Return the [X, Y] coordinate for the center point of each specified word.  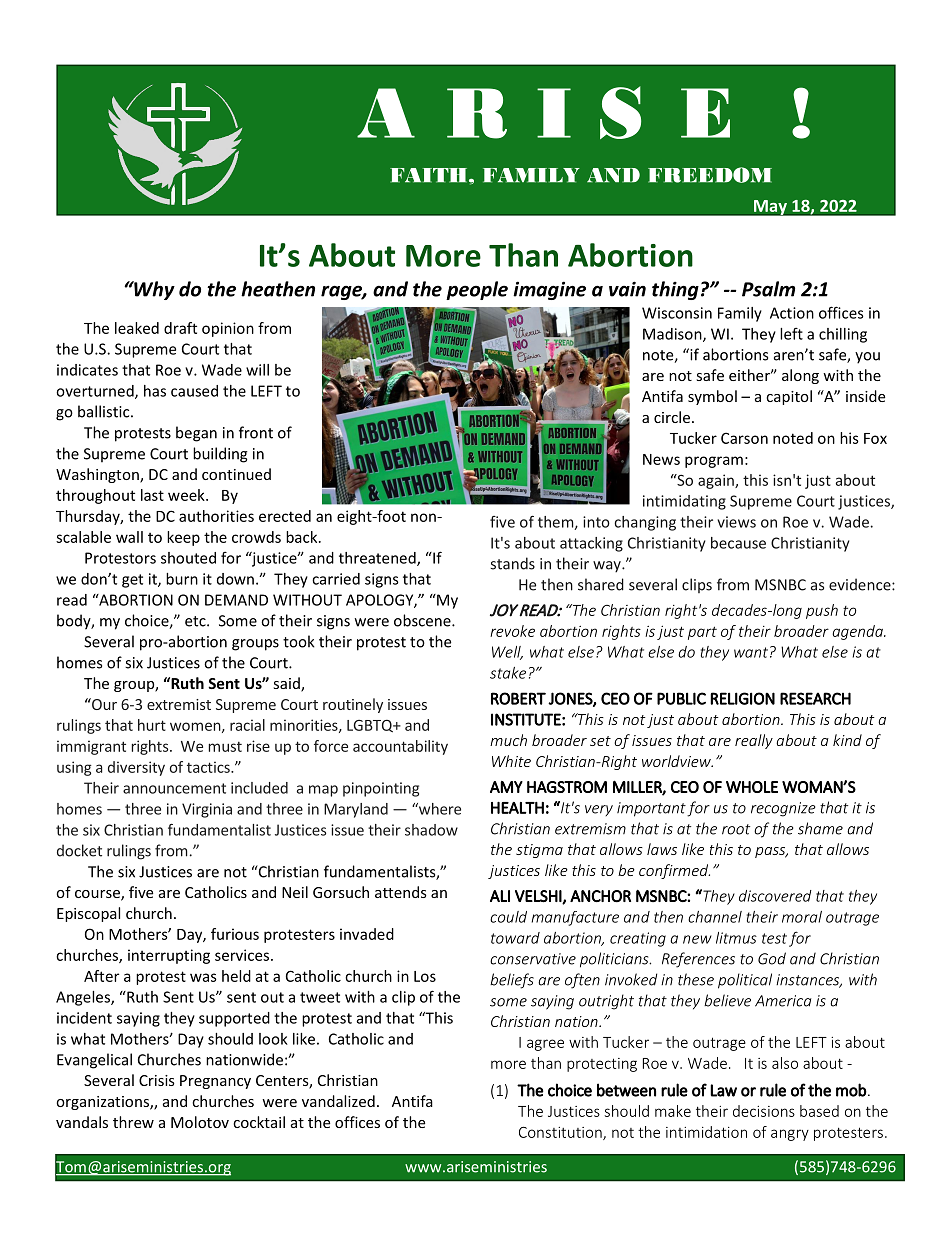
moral [802, 917]
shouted [188, 558]
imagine [549, 290]
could [508, 917]
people [477, 290]
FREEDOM [710, 175]
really [754, 741]
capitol [789, 397]
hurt [152, 725]
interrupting [169, 956]
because [738, 543]
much [508, 740]
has [155, 391]
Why [153, 290]
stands [512, 563]
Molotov [200, 1122]
